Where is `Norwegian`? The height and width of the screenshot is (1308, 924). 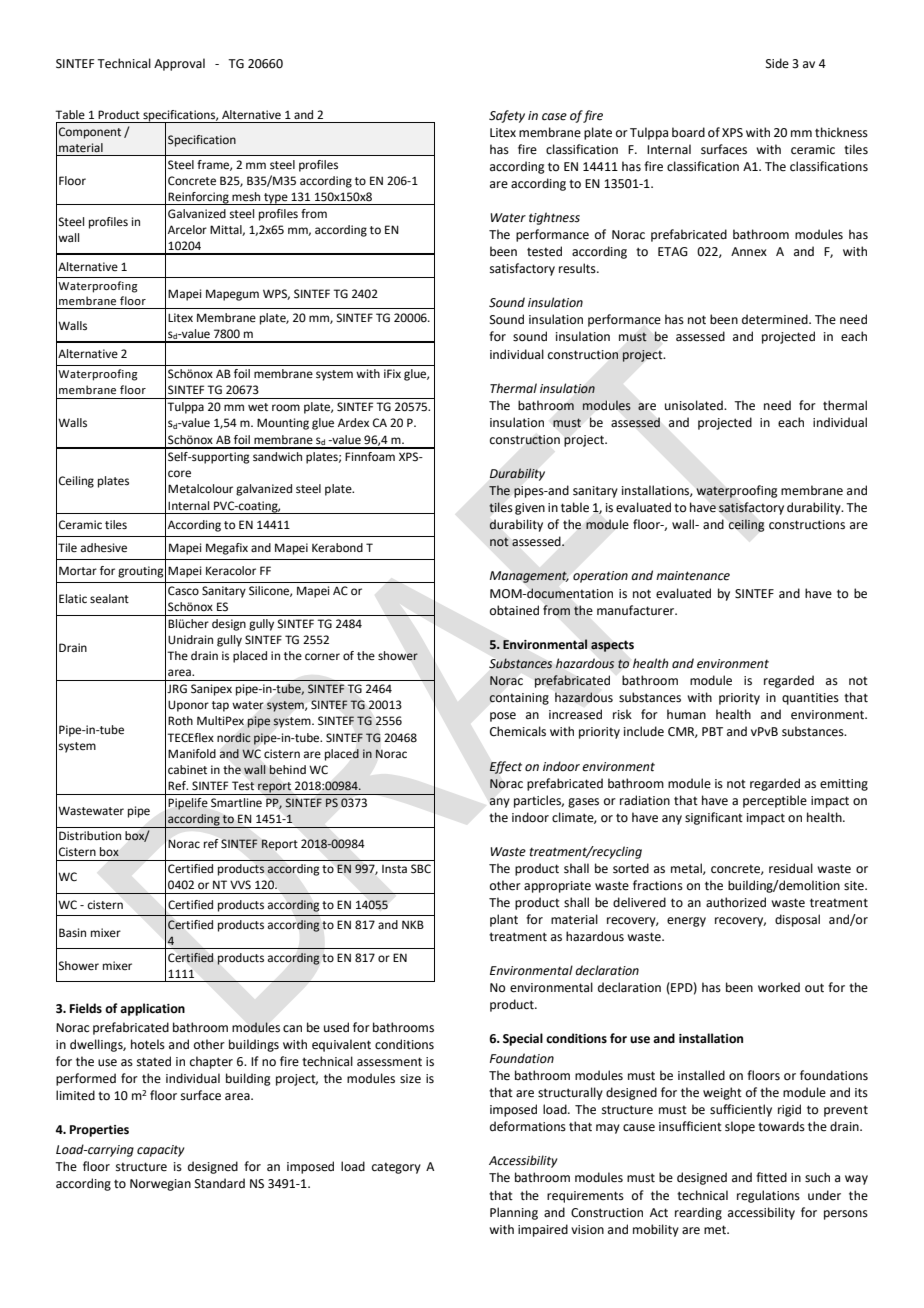 Norwegian is located at coordinates (160, 1185).
